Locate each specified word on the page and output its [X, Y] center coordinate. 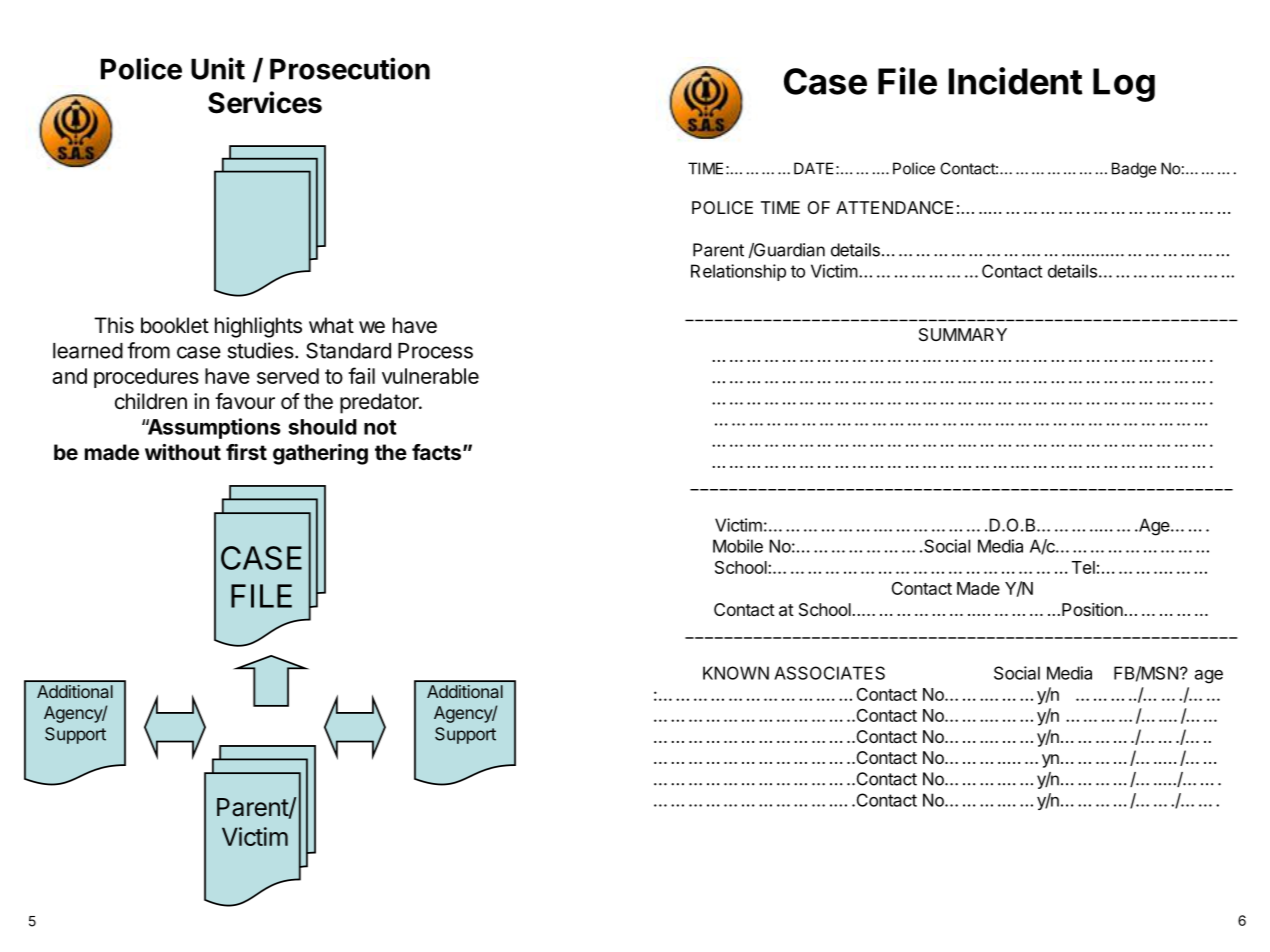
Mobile [738, 546]
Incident [1016, 81]
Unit [218, 68]
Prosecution [350, 68]
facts [436, 452]
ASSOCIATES [829, 673]
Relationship [738, 272]
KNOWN [736, 673]
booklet [175, 325]
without [183, 452]
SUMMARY [963, 334]
